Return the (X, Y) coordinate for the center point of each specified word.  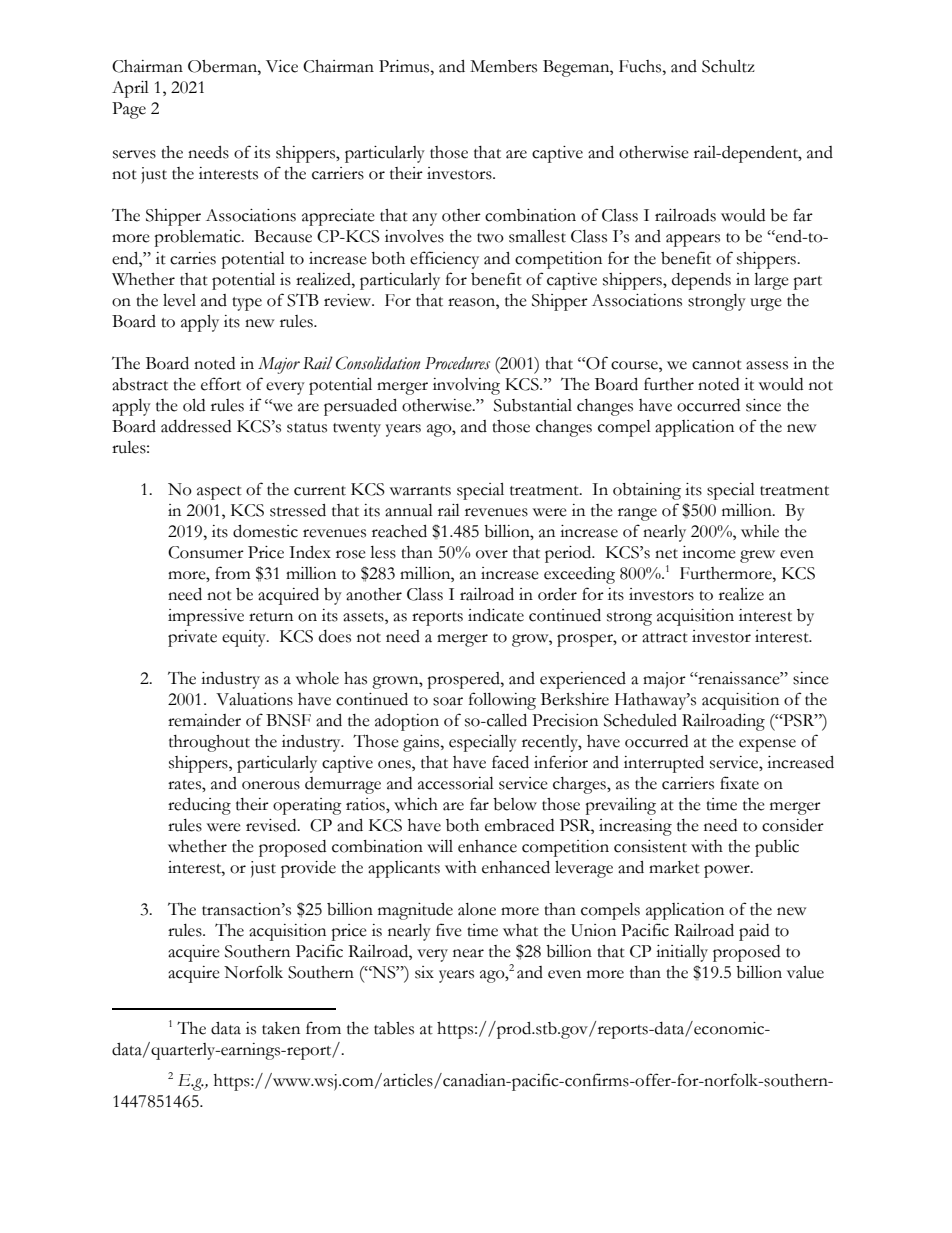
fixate (739, 783)
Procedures (457, 363)
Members (503, 66)
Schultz (728, 66)
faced (510, 762)
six (424, 972)
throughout (209, 743)
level (179, 300)
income (709, 552)
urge (766, 304)
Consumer (206, 552)
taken (281, 1028)
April (130, 89)
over (492, 554)
